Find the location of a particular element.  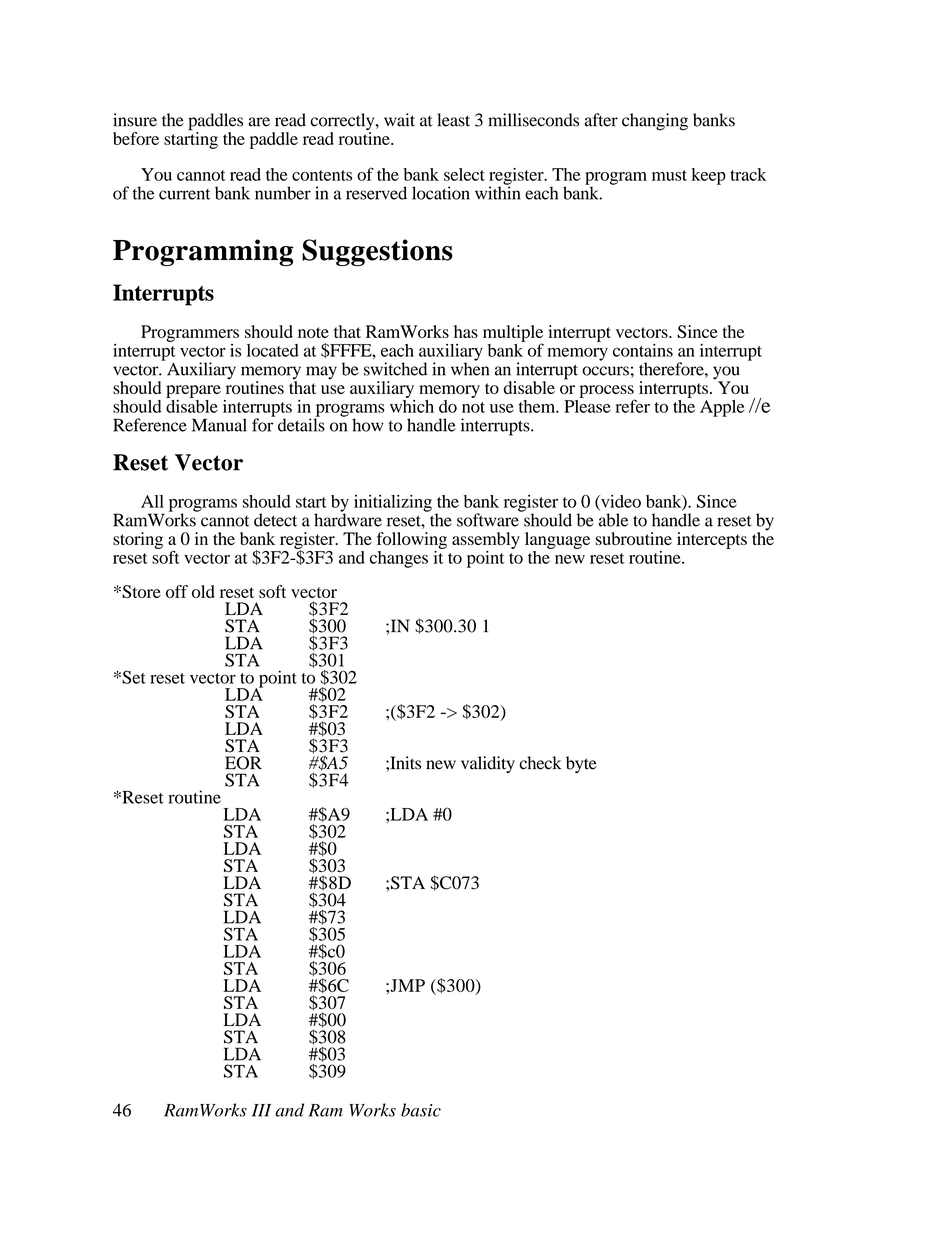

basic is located at coordinates (421, 1110).
